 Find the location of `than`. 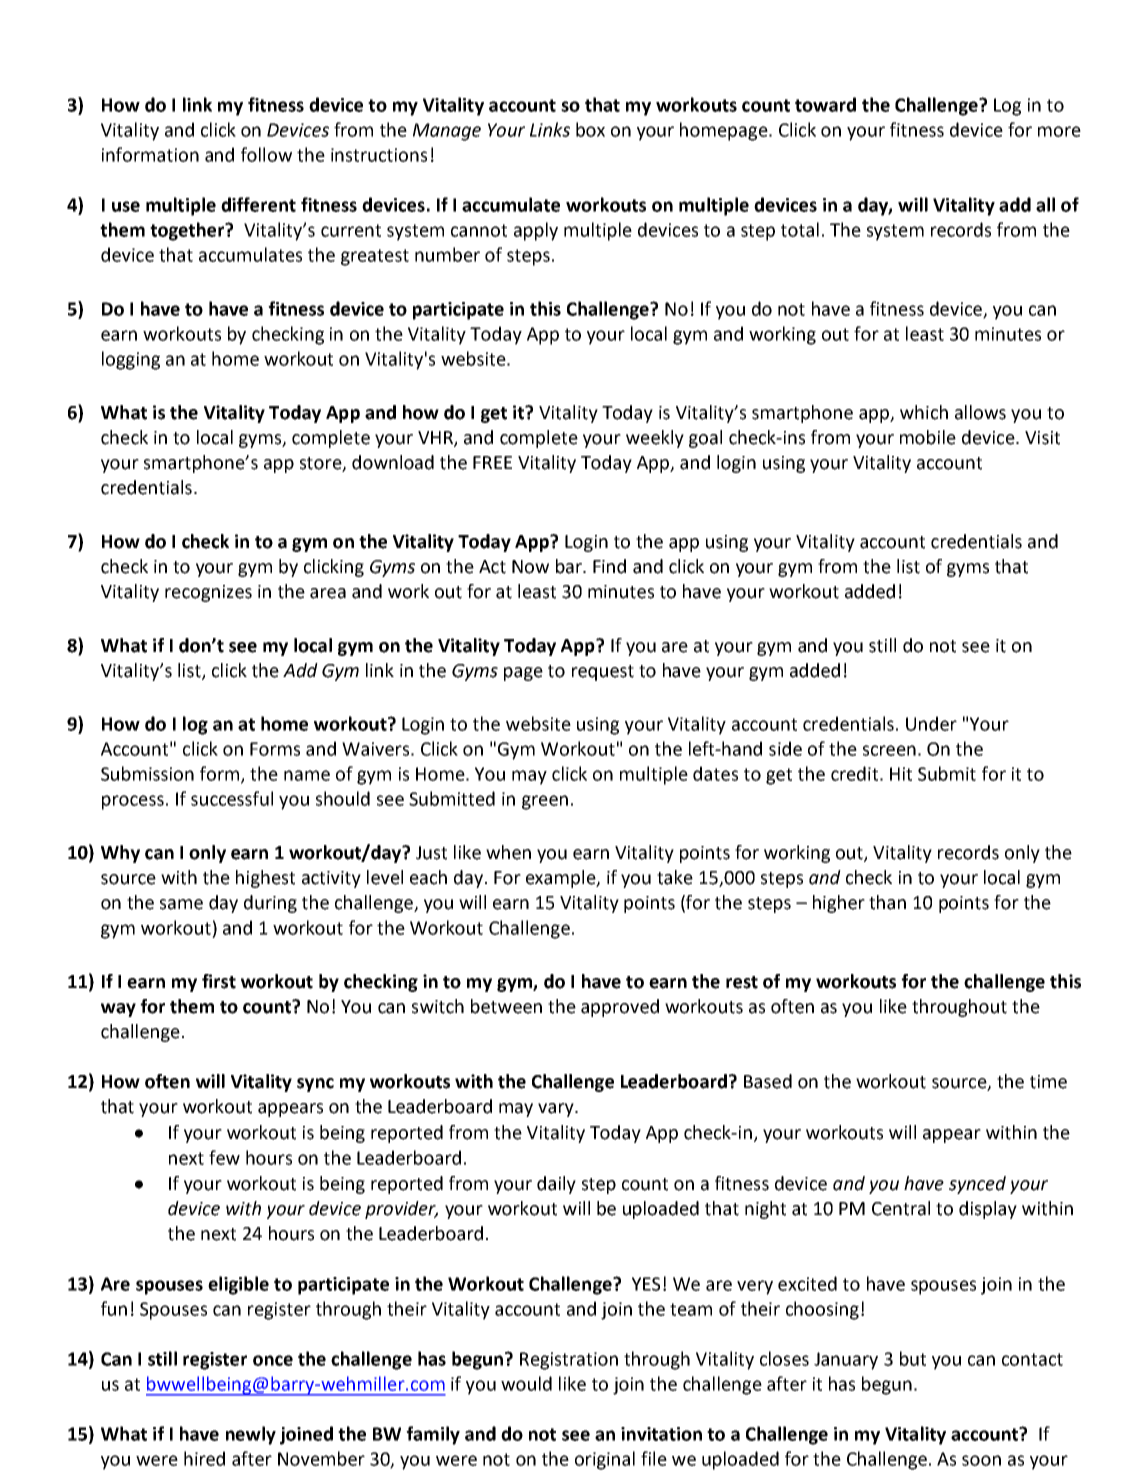

than is located at coordinates (887, 902).
